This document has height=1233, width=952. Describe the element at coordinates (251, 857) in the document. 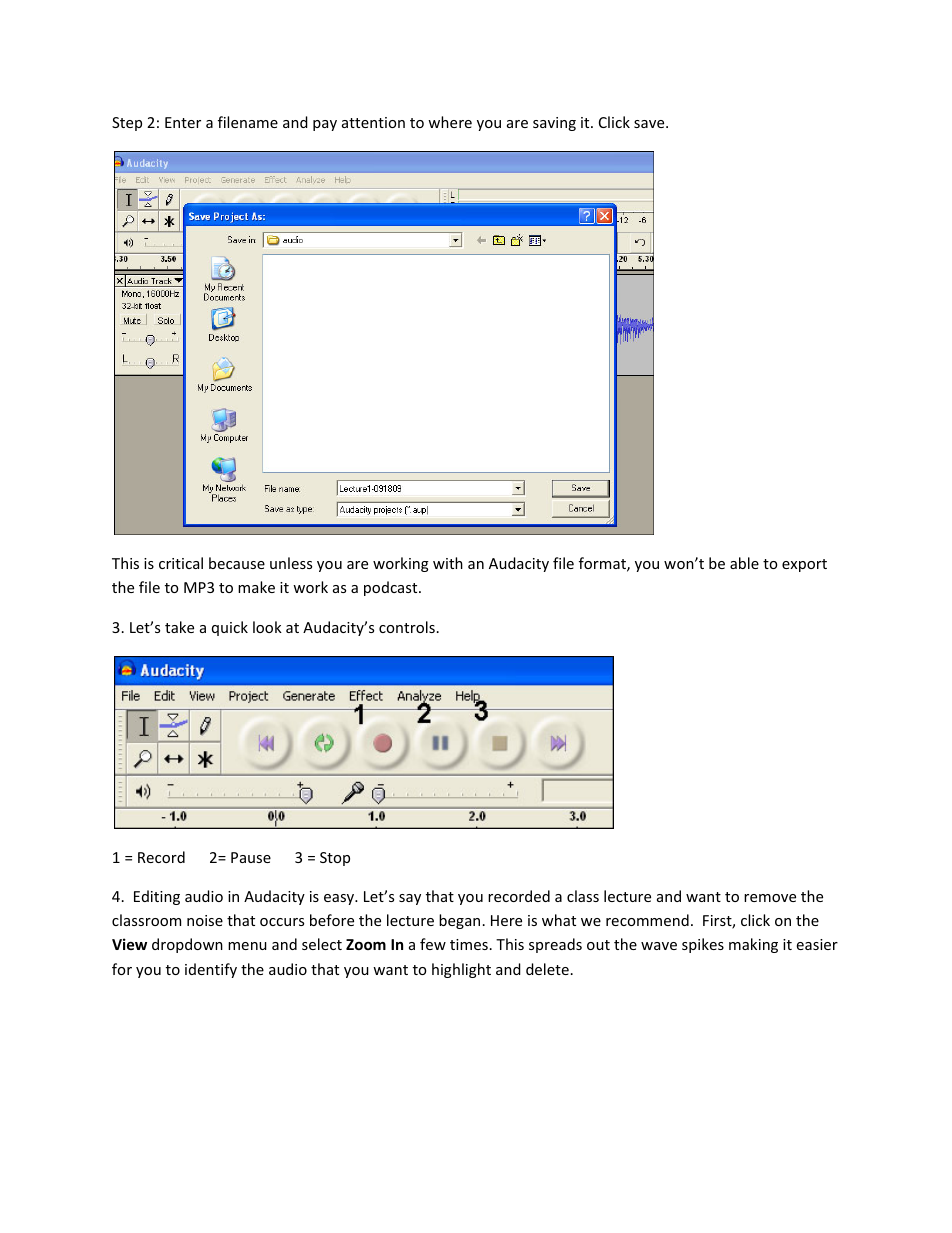

I see `Pause` at that location.
